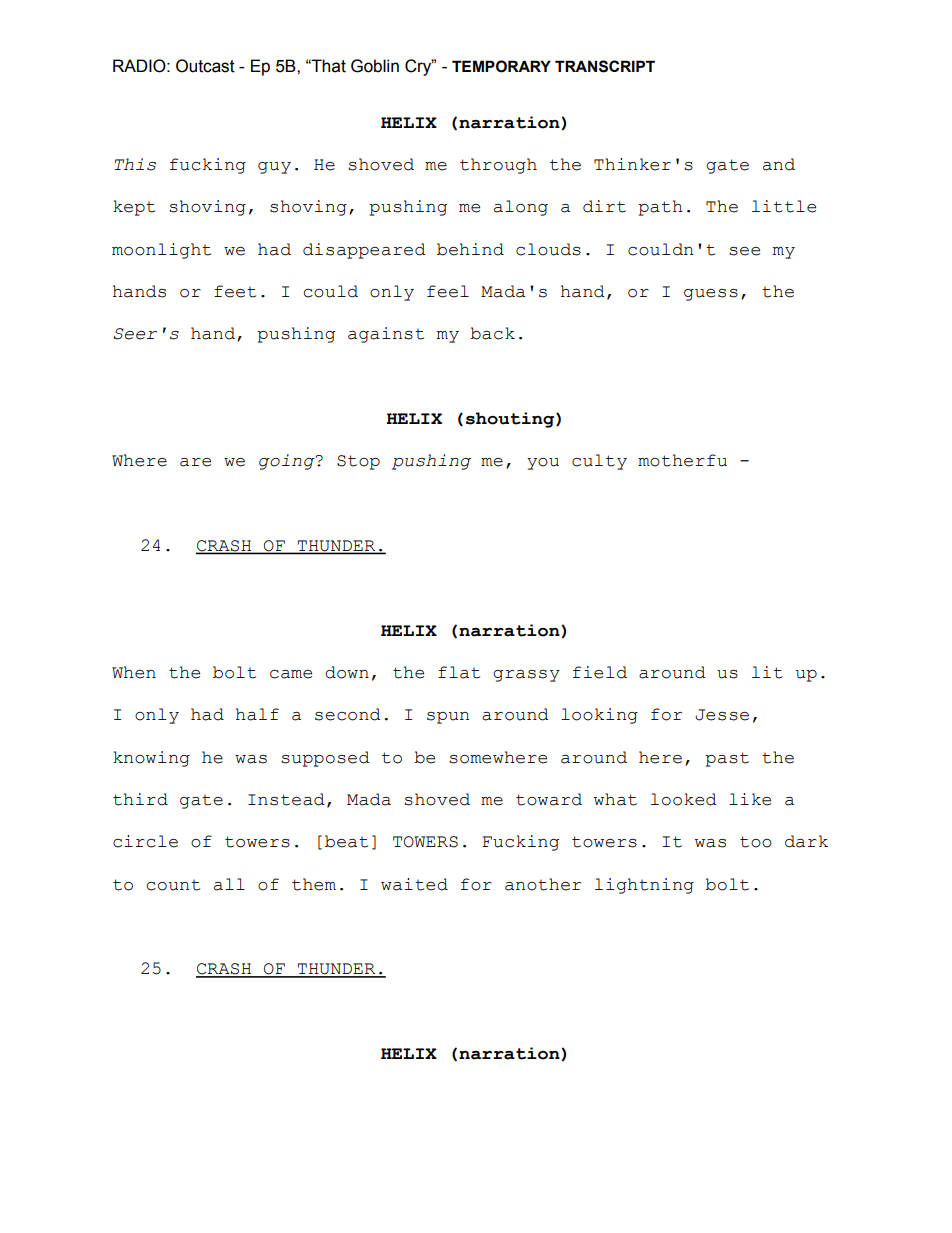 The height and width of the screenshot is (1233, 952). What do you see at coordinates (205, 66) in the screenshot?
I see `Outcast` at bounding box center [205, 66].
